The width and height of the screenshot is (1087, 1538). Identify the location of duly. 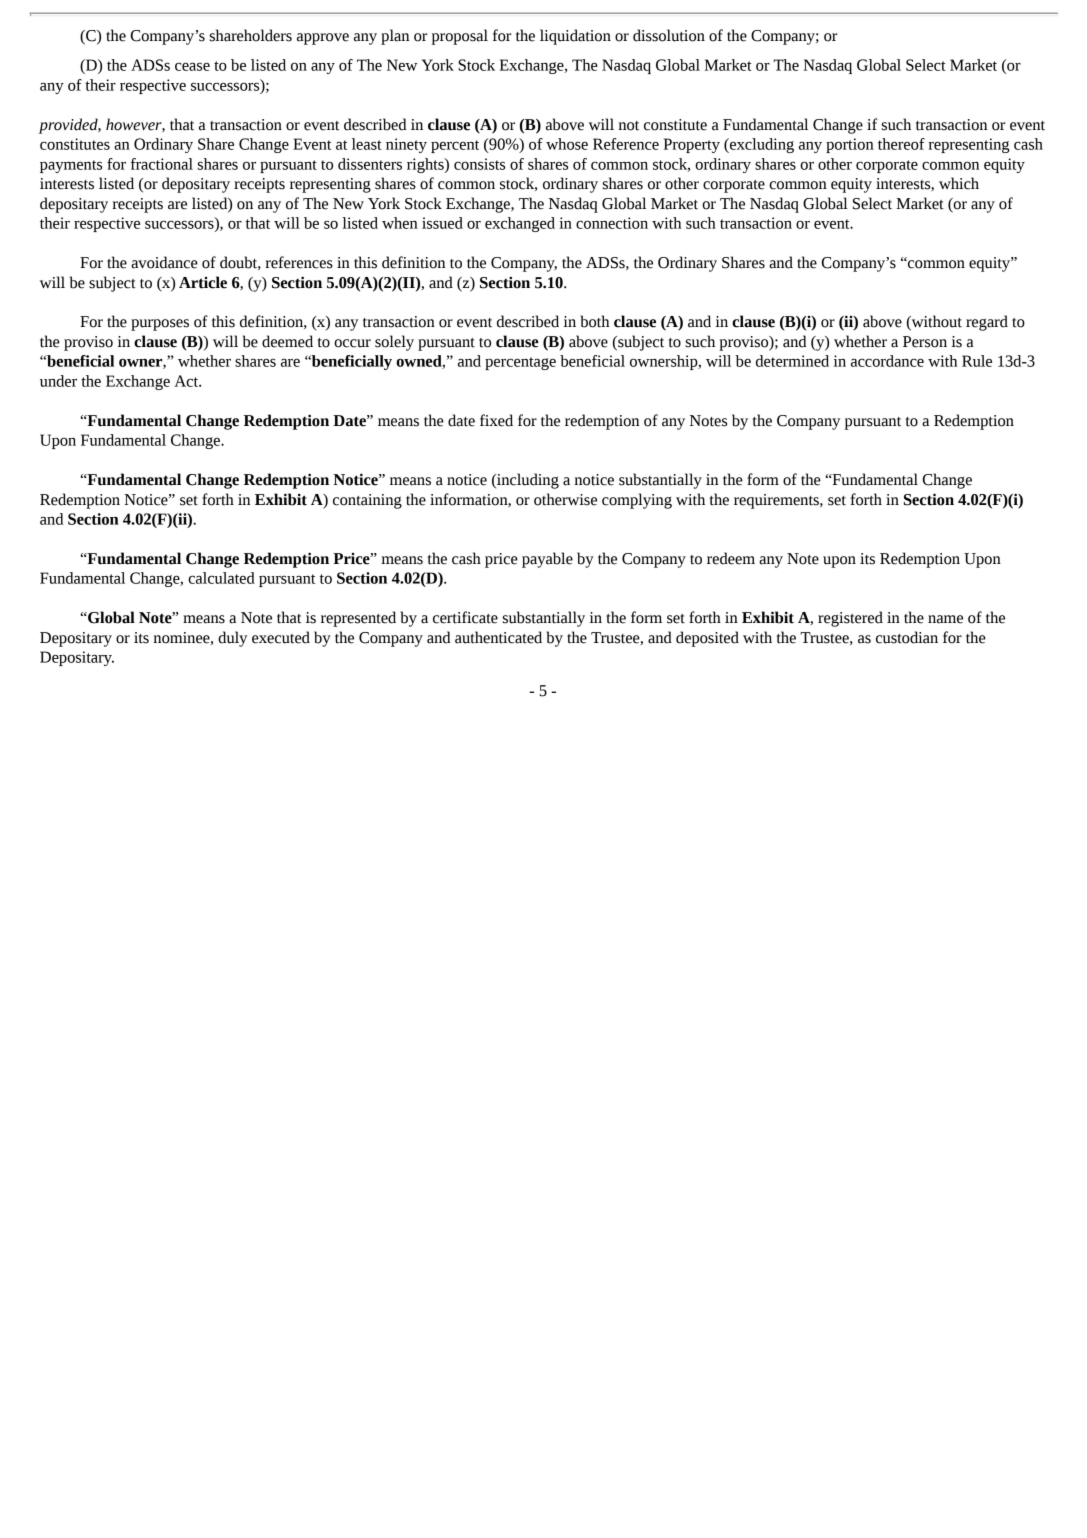
(232, 639).
